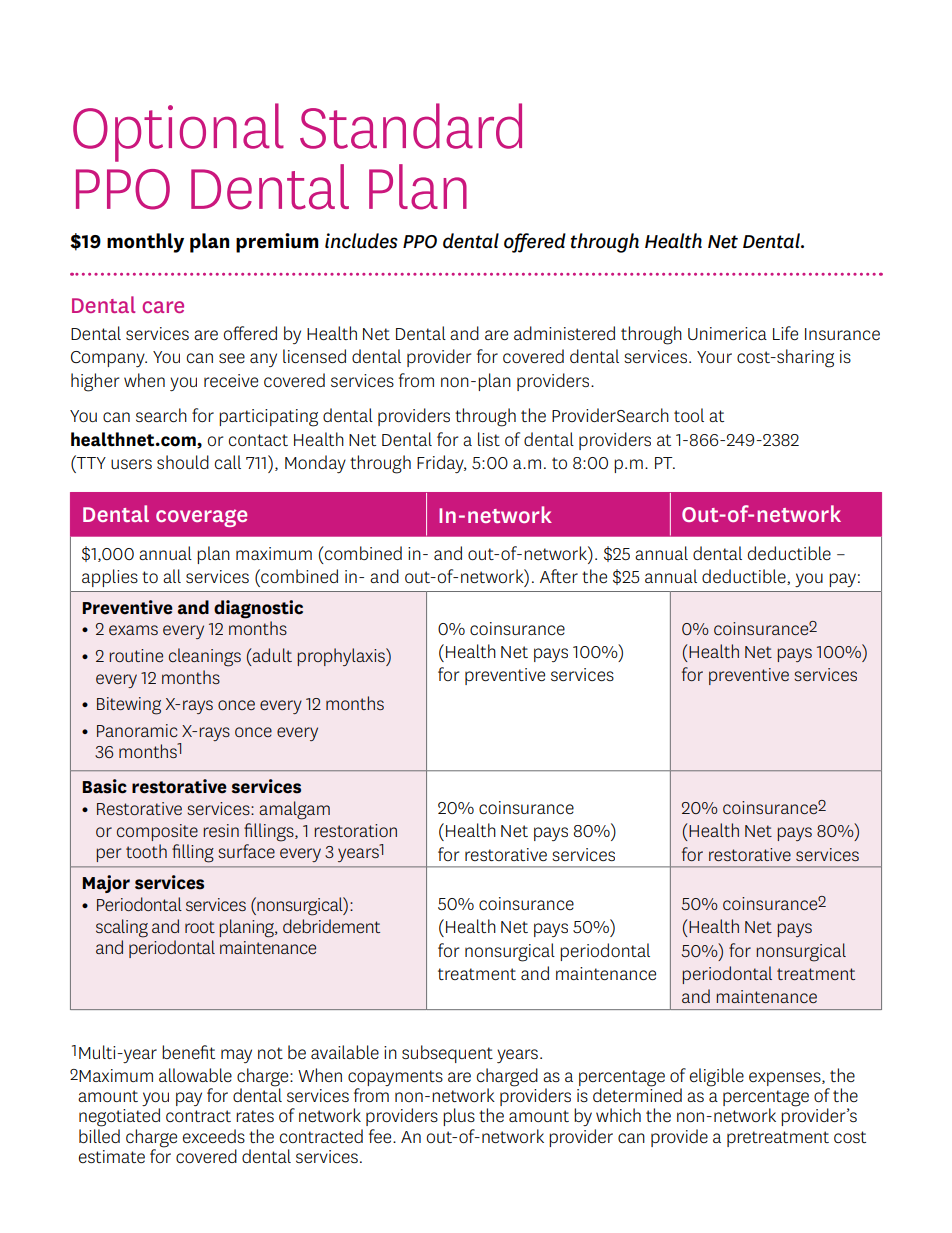  Describe the element at coordinates (559, 576) in the image. I see `After` at that location.
